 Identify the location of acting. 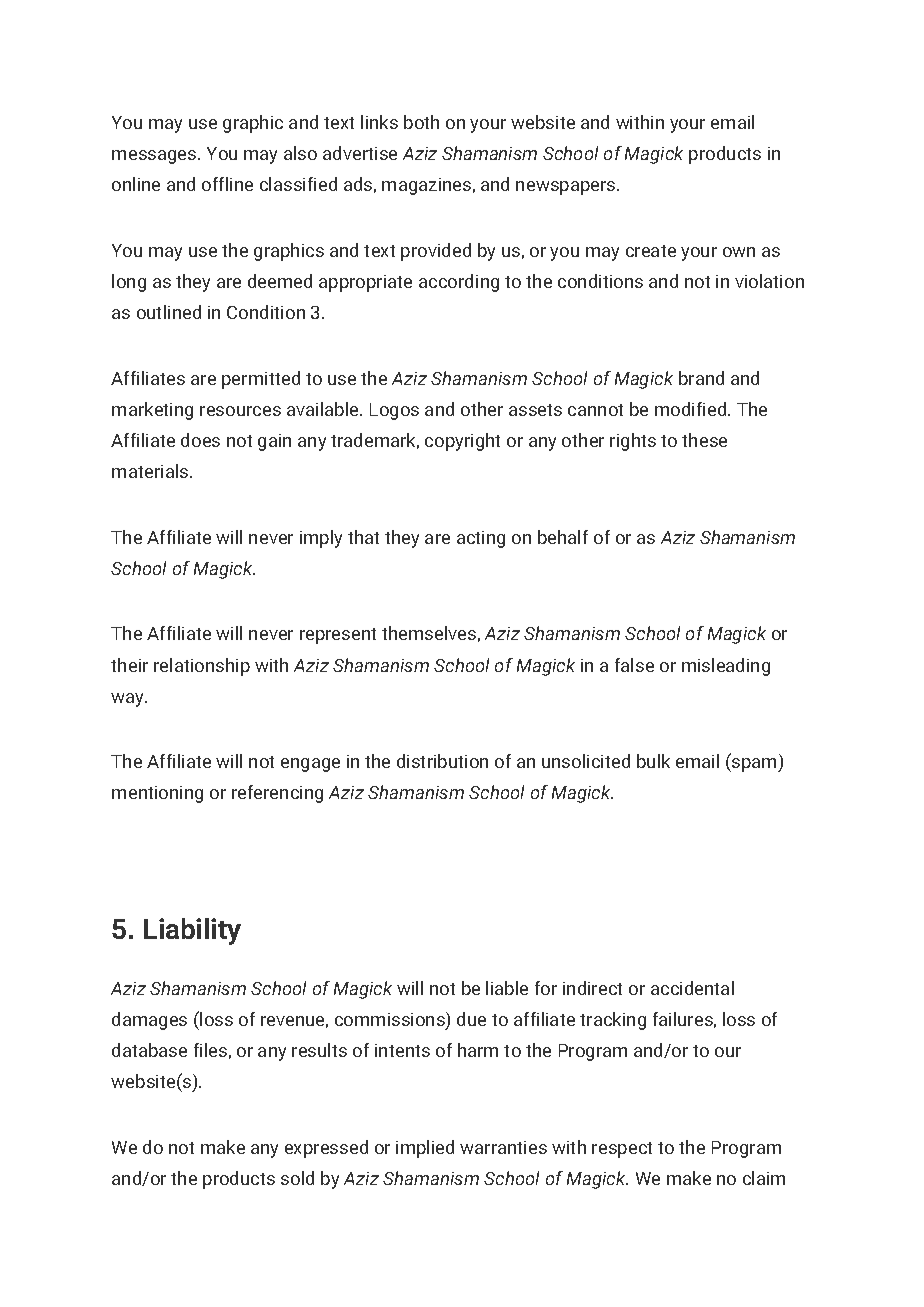
(481, 539).
